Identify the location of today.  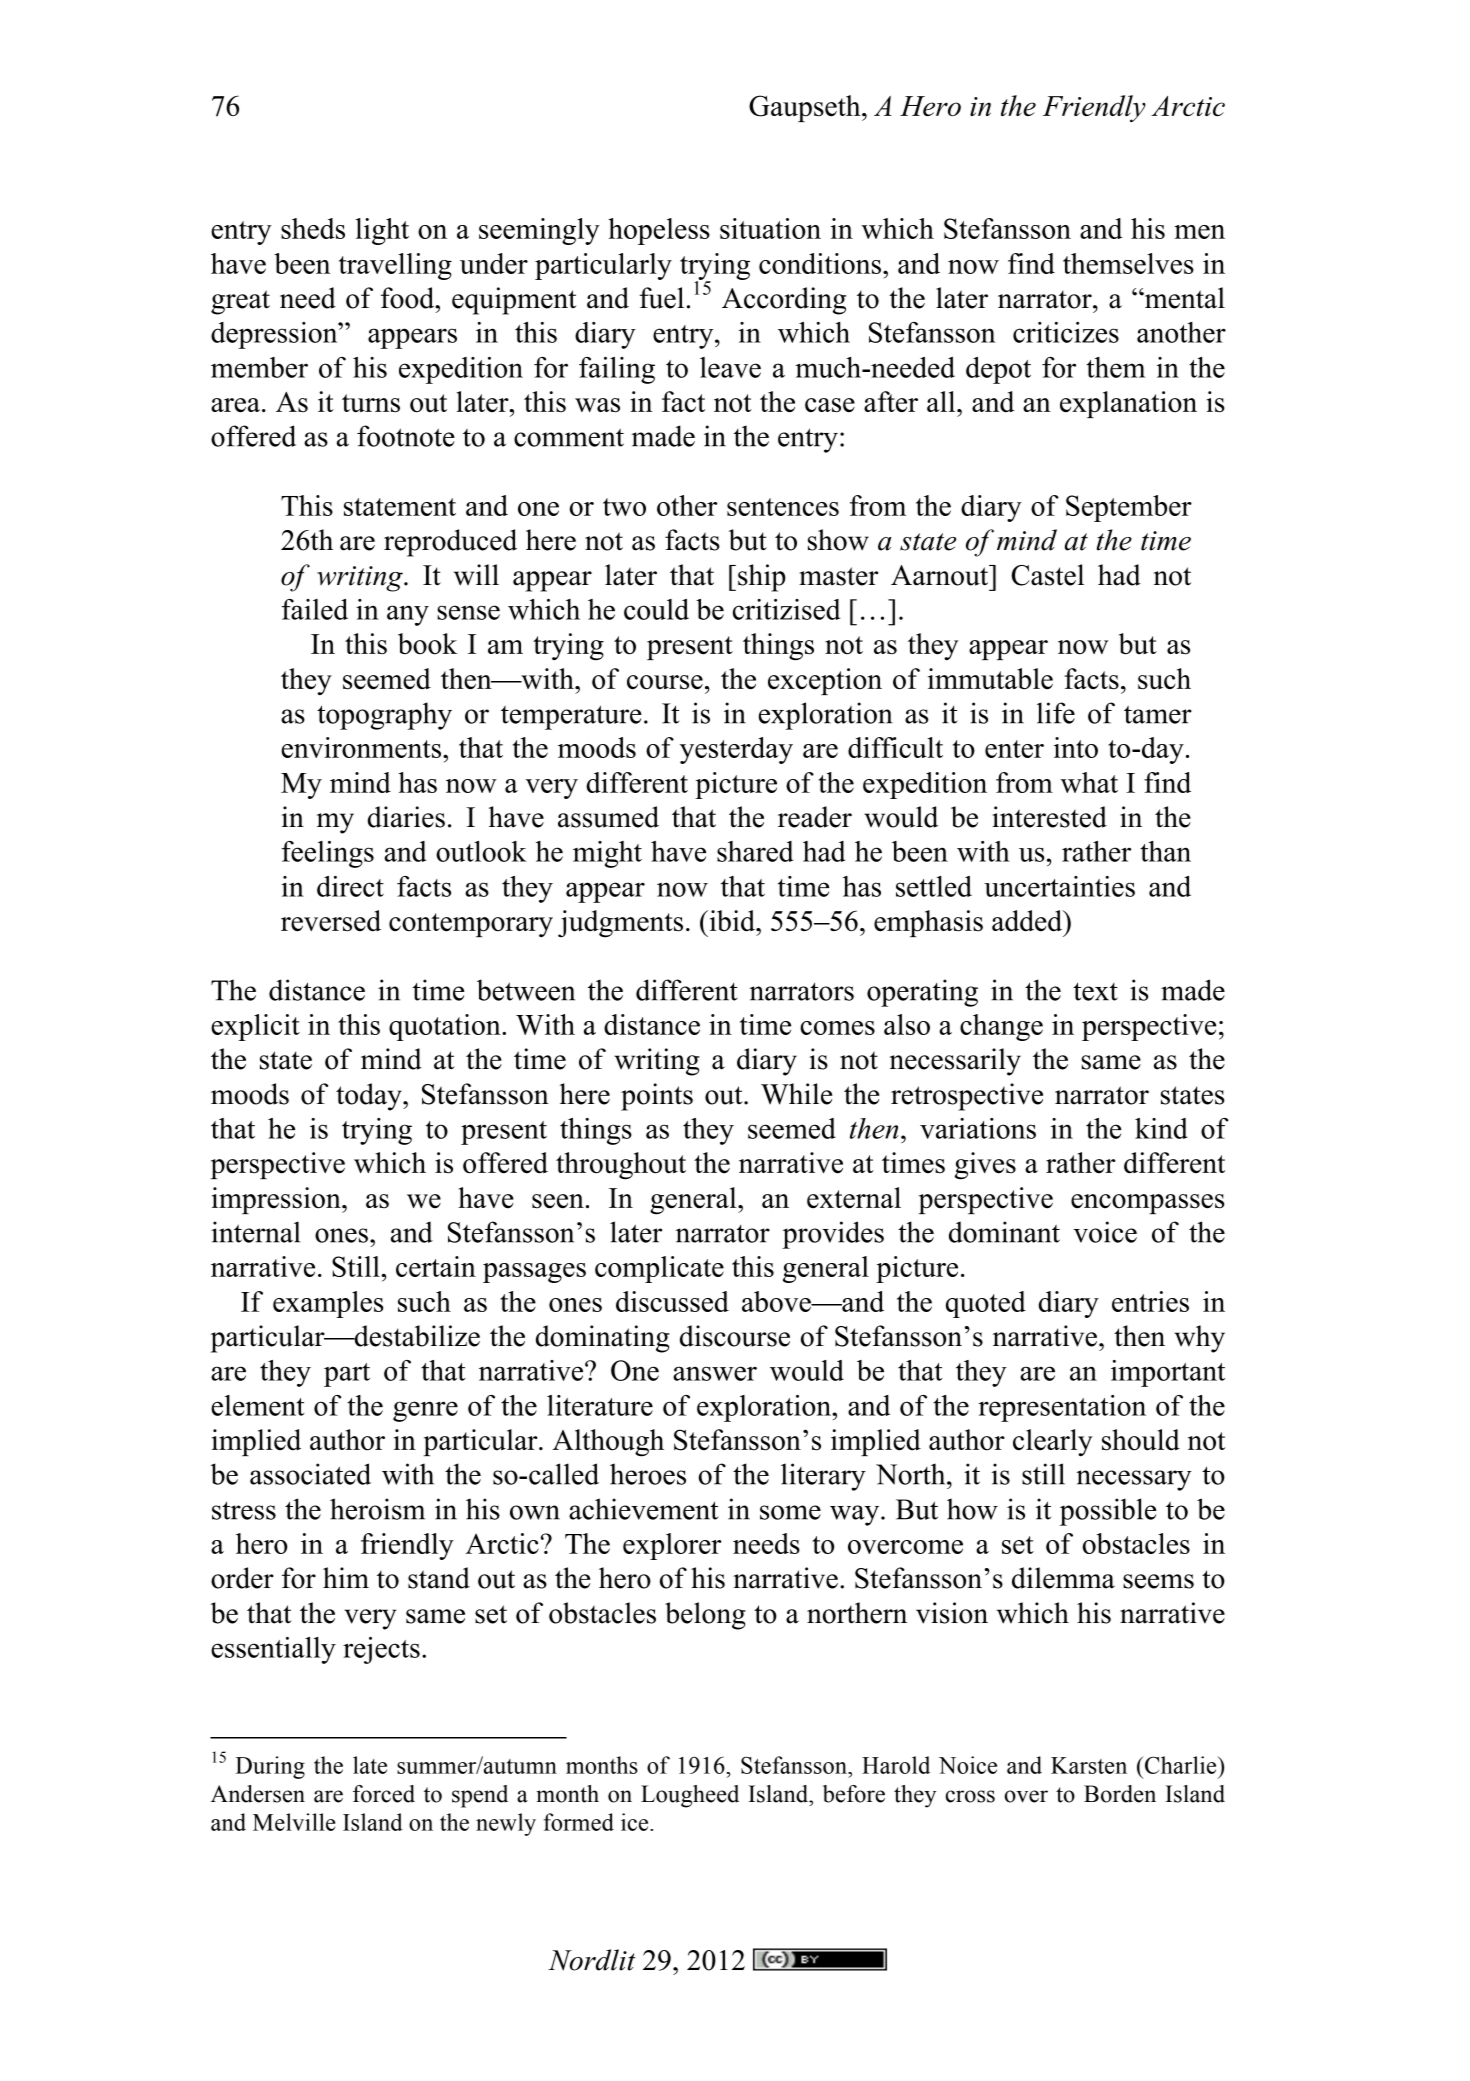
(370, 1097).
